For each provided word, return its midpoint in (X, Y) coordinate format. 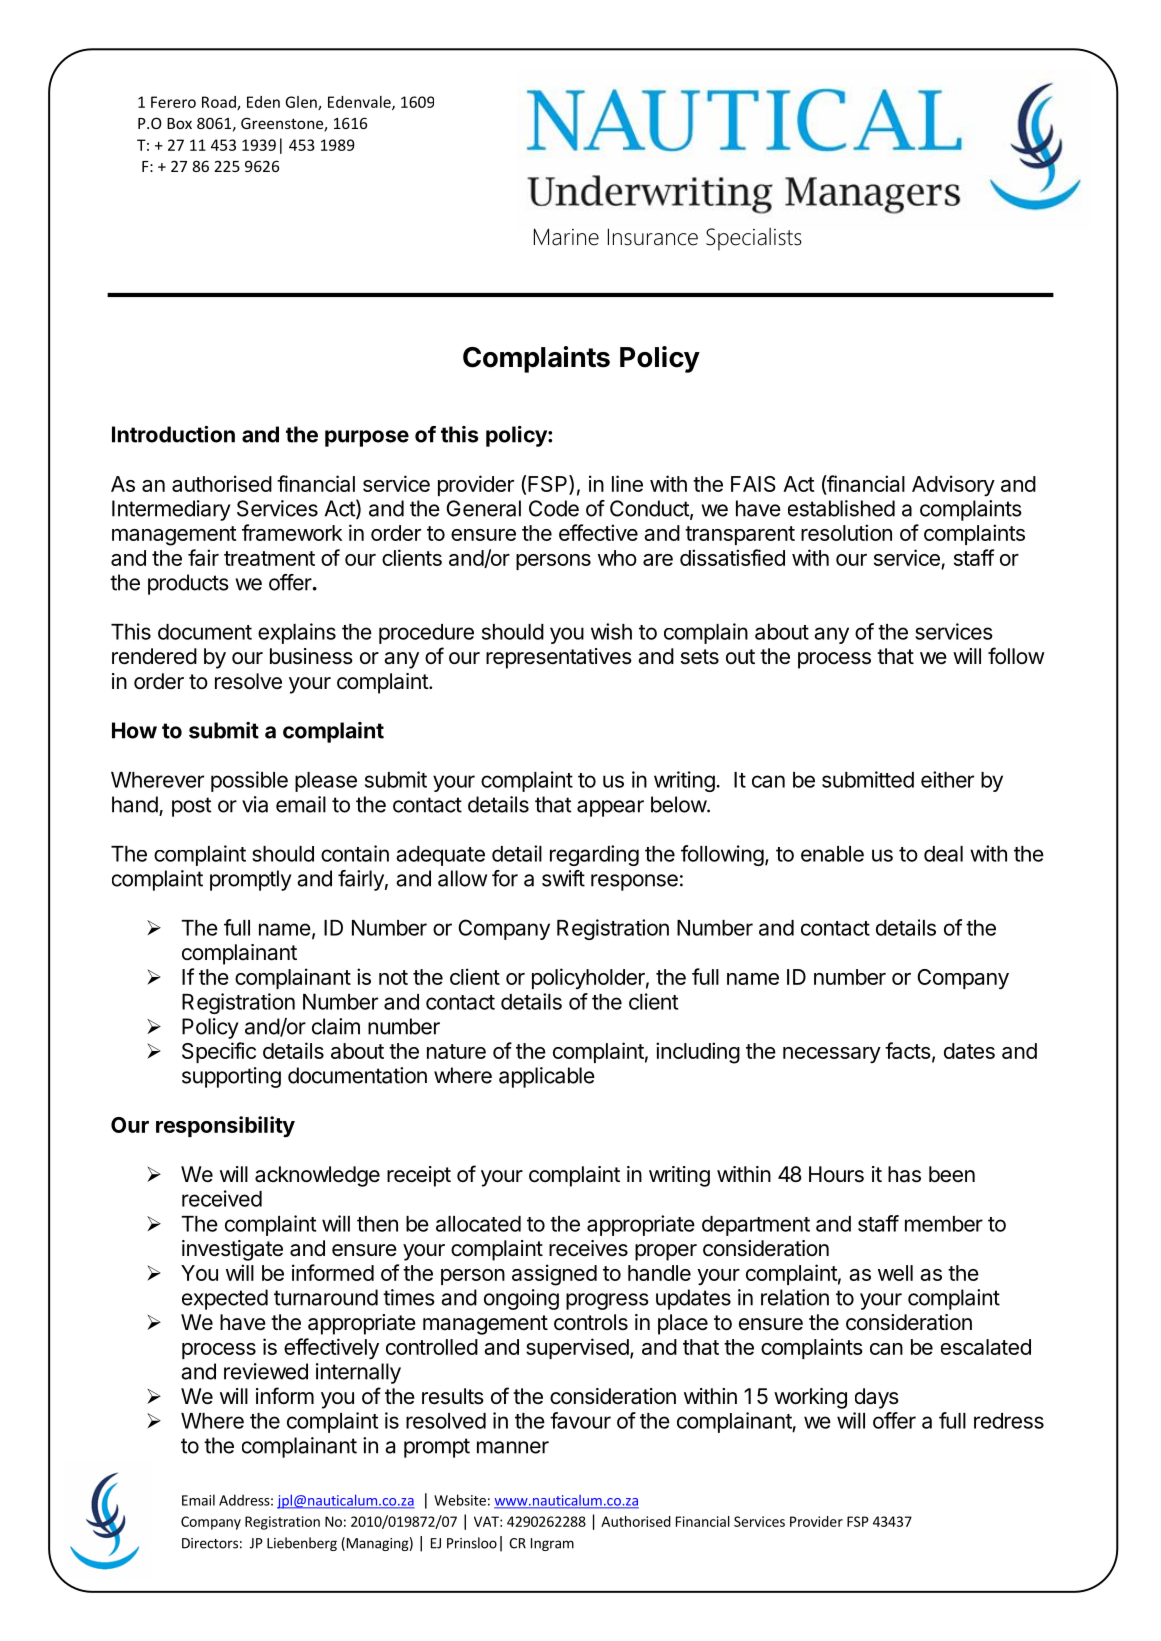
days (877, 1398)
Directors (210, 1543)
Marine (566, 237)
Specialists (754, 239)
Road (220, 103)
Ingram (552, 1544)
